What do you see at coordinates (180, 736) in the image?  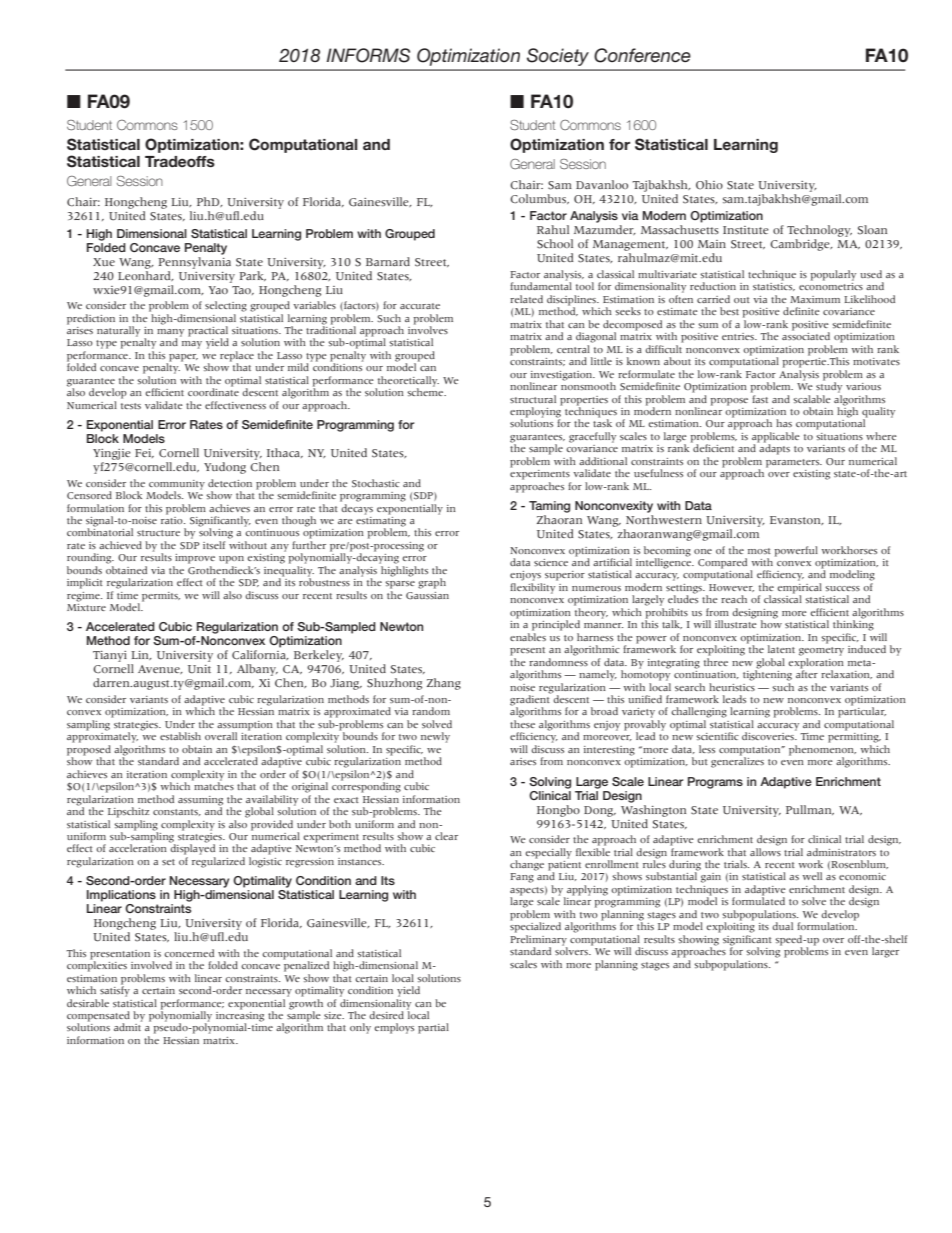 I see `establish` at bounding box center [180, 736].
